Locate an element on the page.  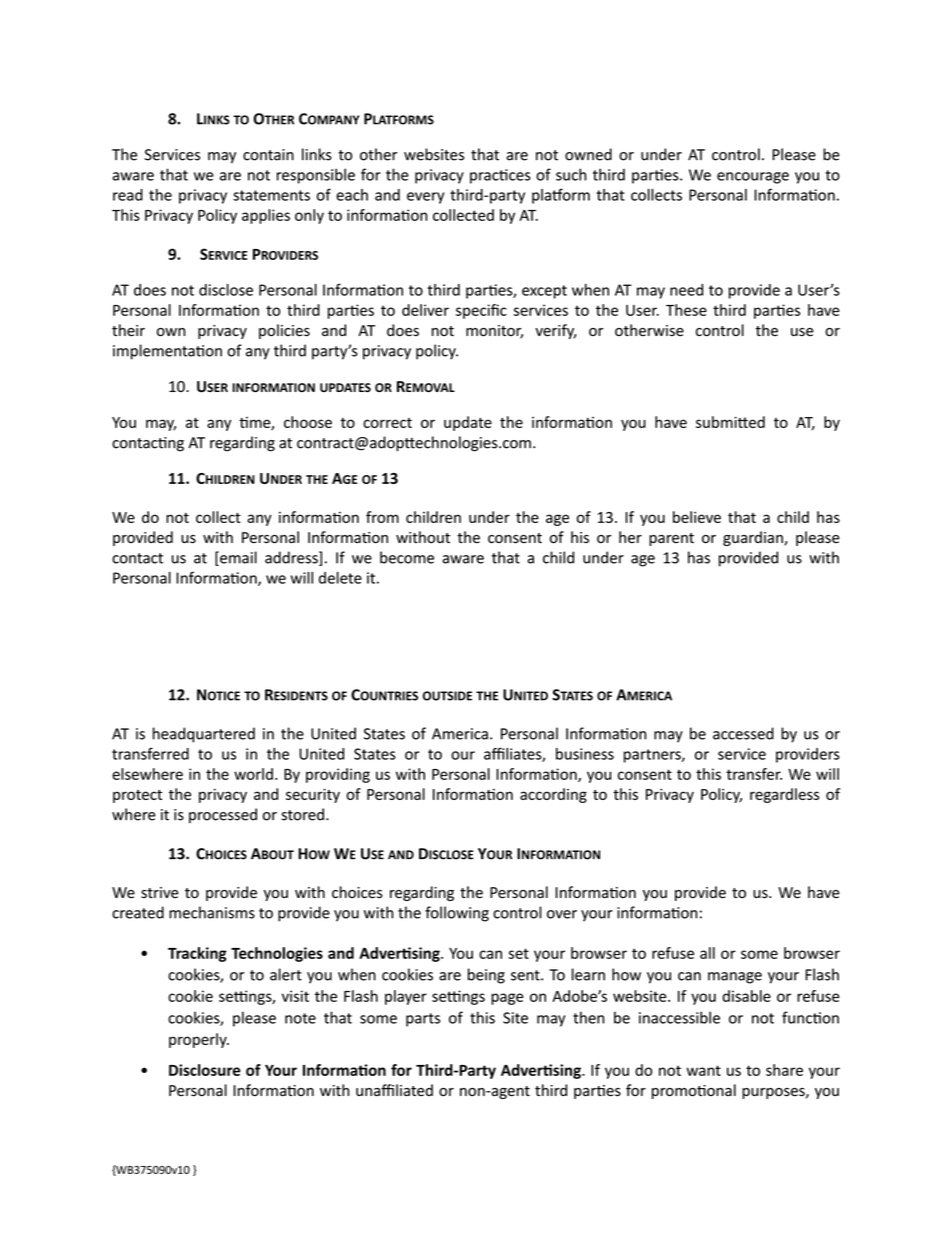
become is located at coordinates (407, 557).
